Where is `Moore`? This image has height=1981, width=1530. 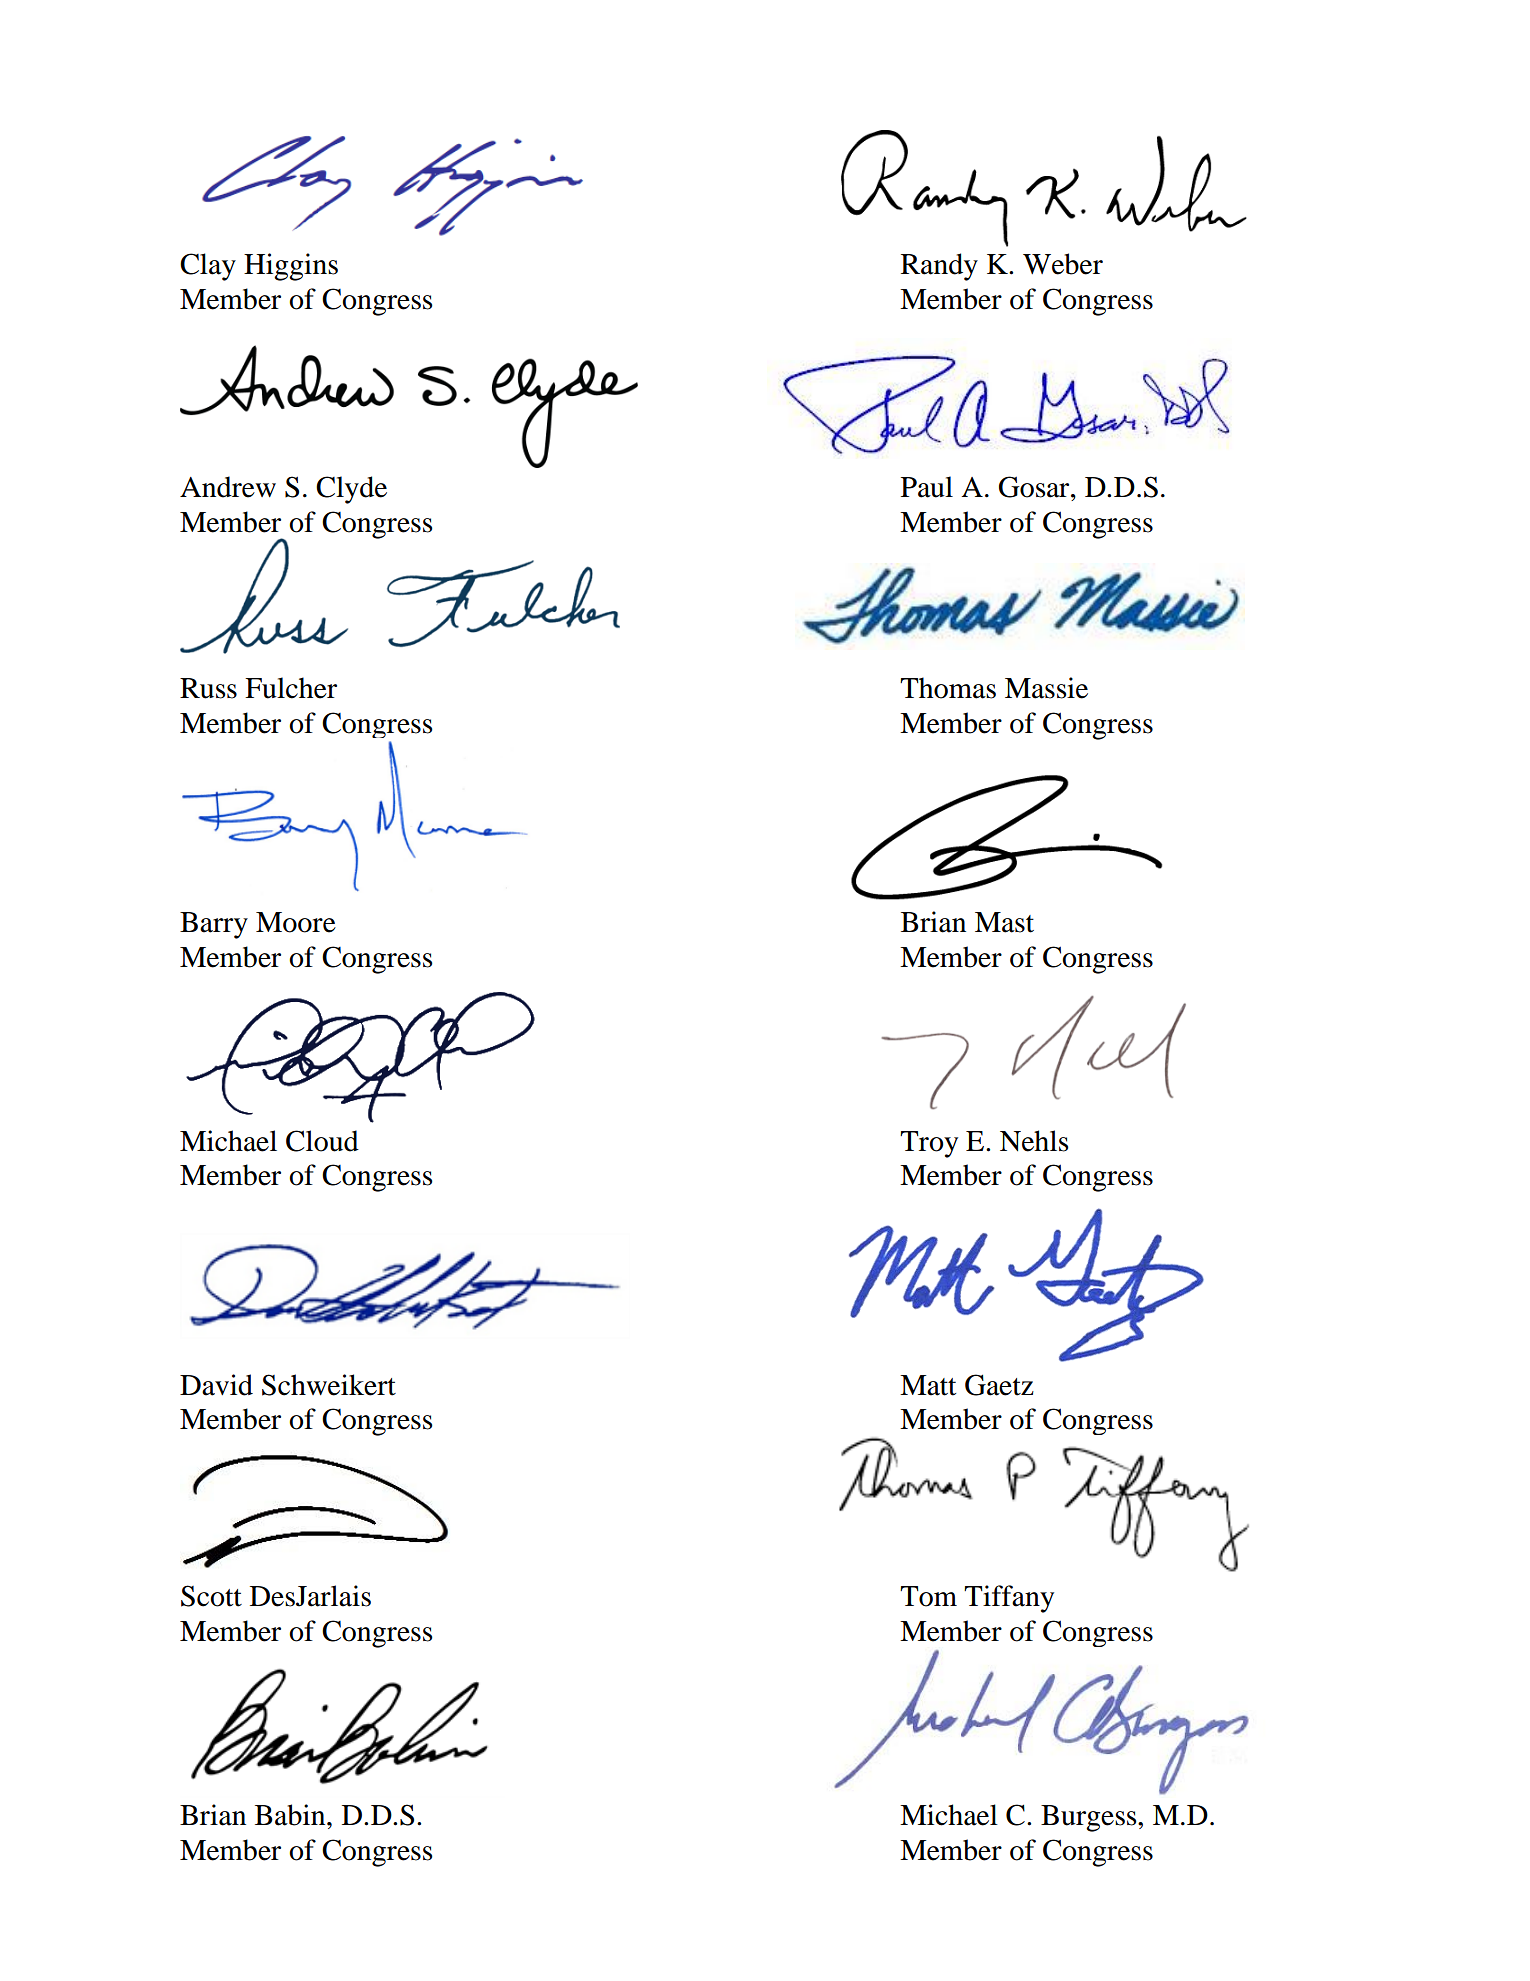 Moore is located at coordinates (296, 922).
